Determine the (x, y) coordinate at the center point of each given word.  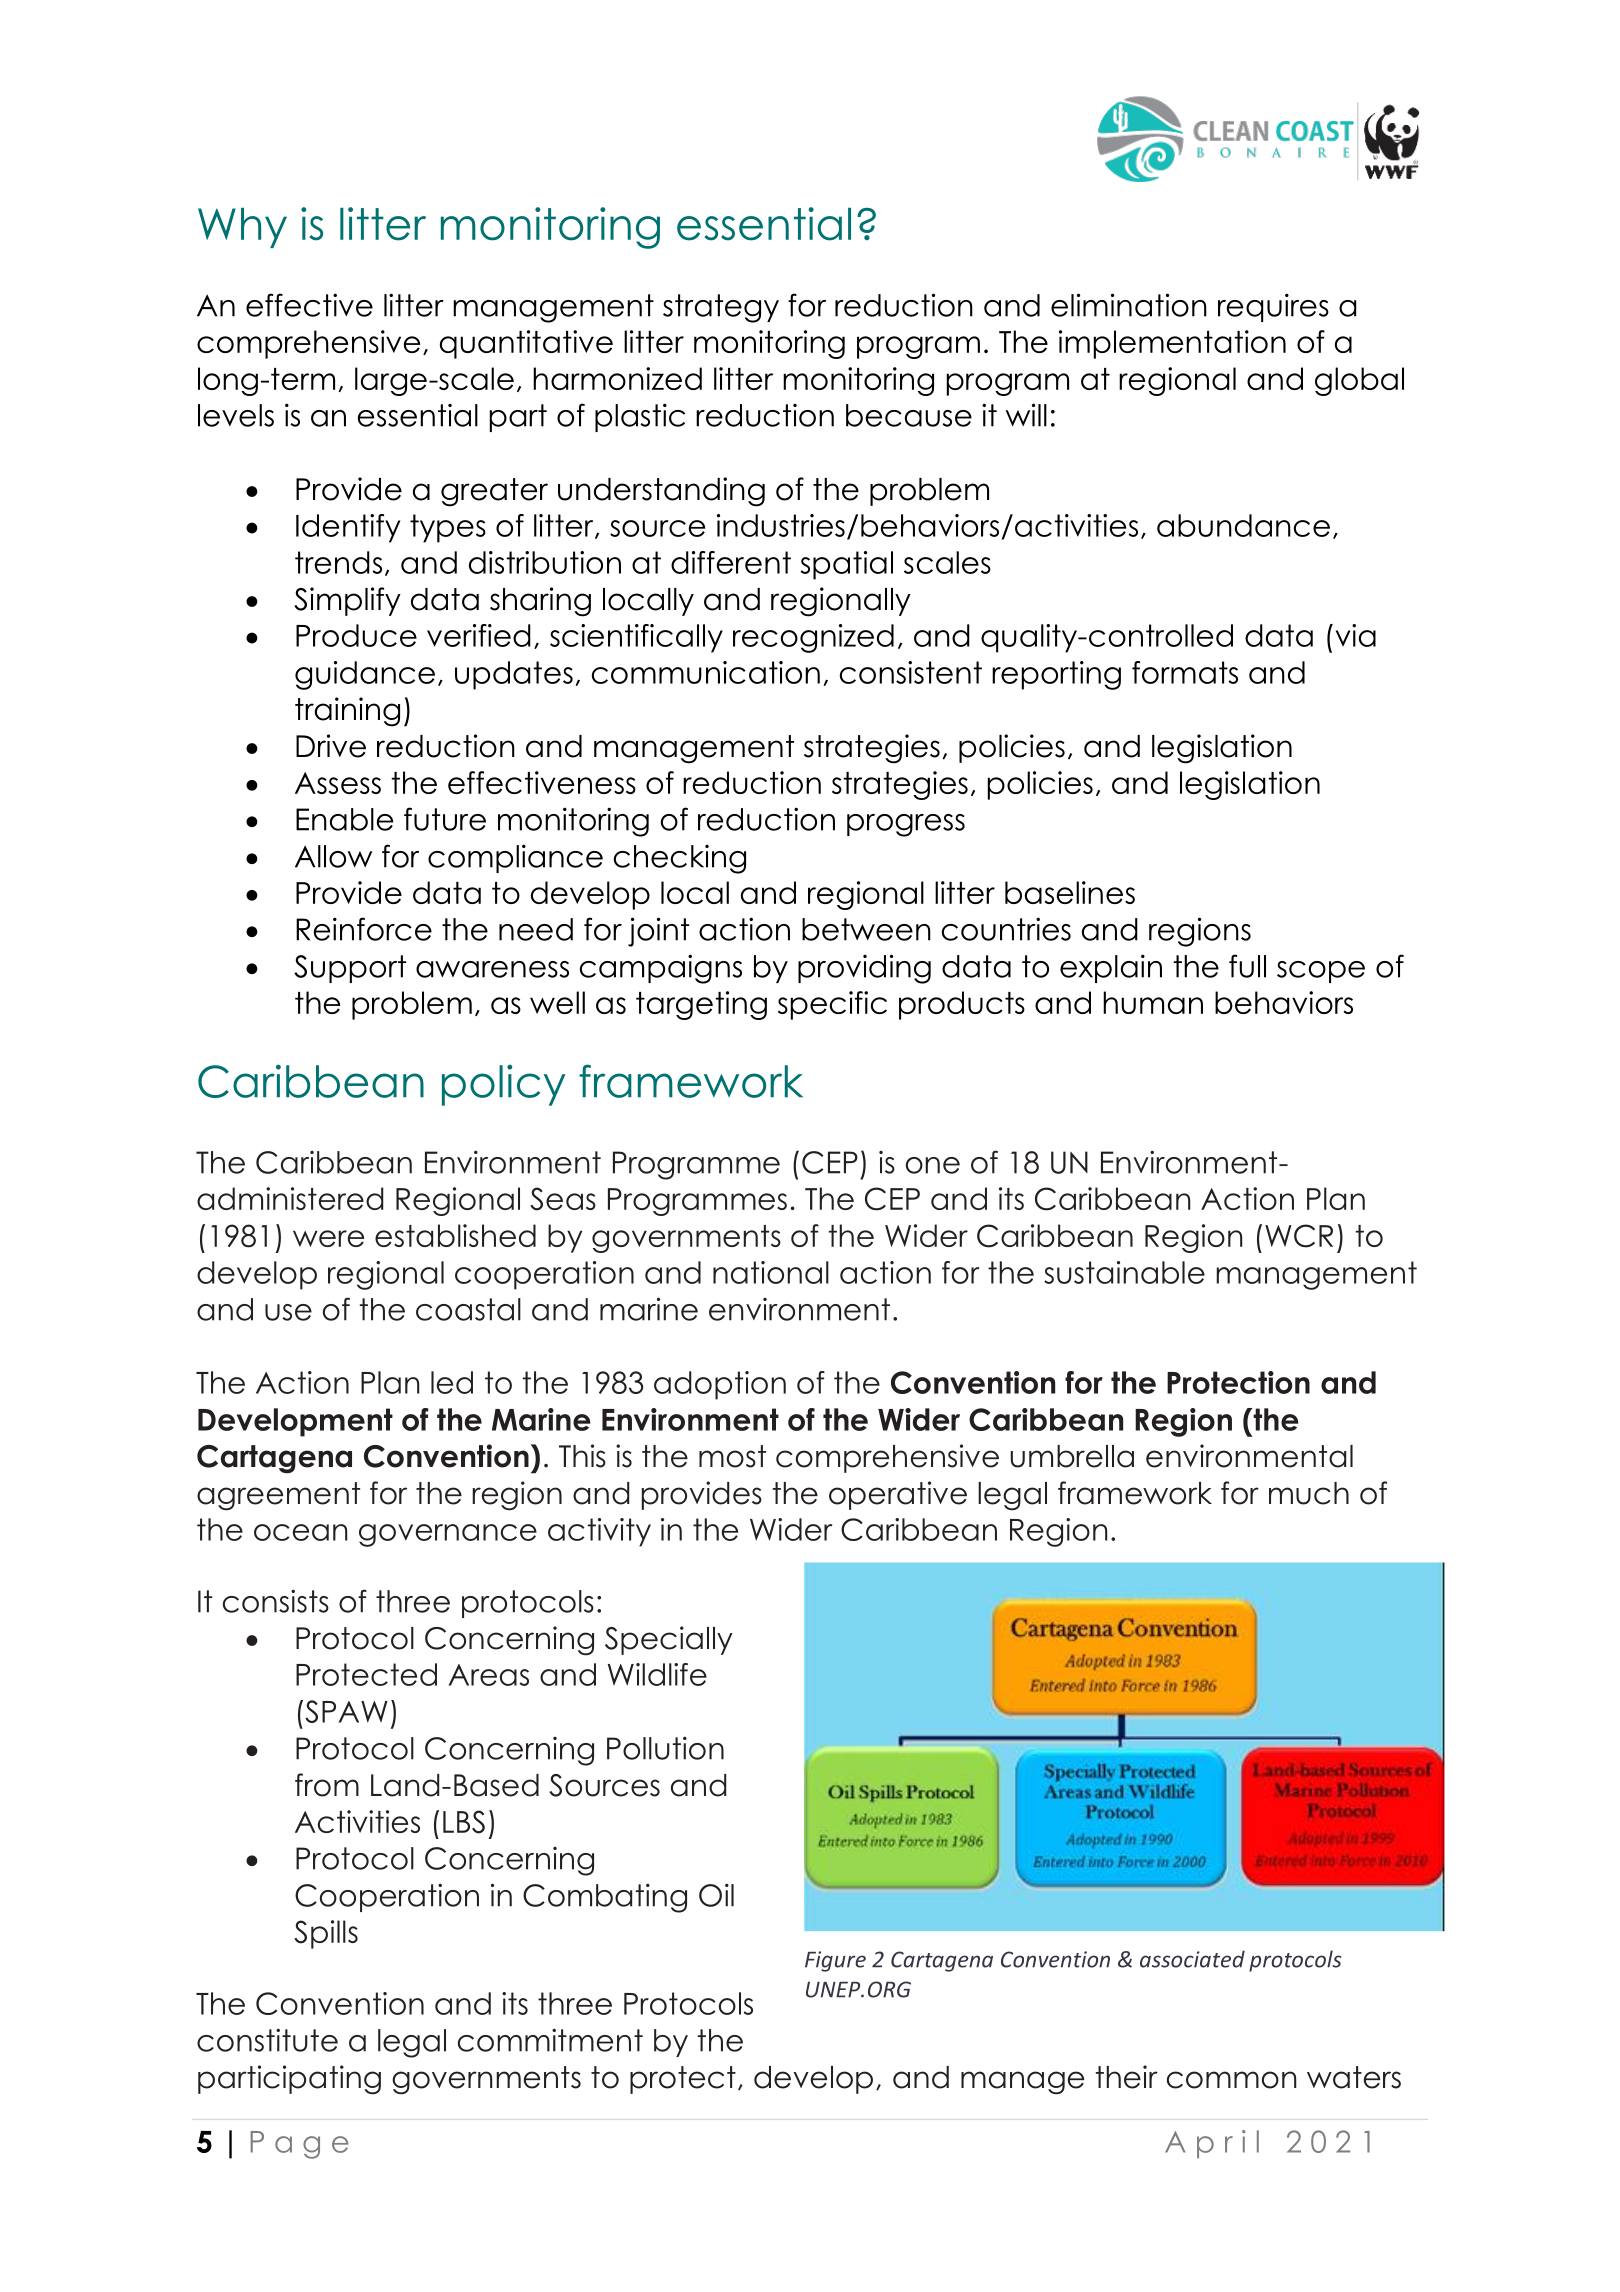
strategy (721, 308)
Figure (835, 1961)
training (347, 712)
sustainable (1124, 1272)
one (933, 1165)
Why (242, 228)
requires (1273, 307)
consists (276, 1601)
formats (1185, 672)
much (1309, 1493)
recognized (813, 638)
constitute (267, 2040)
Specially (669, 1640)
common (1232, 2080)
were (328, 1238)
